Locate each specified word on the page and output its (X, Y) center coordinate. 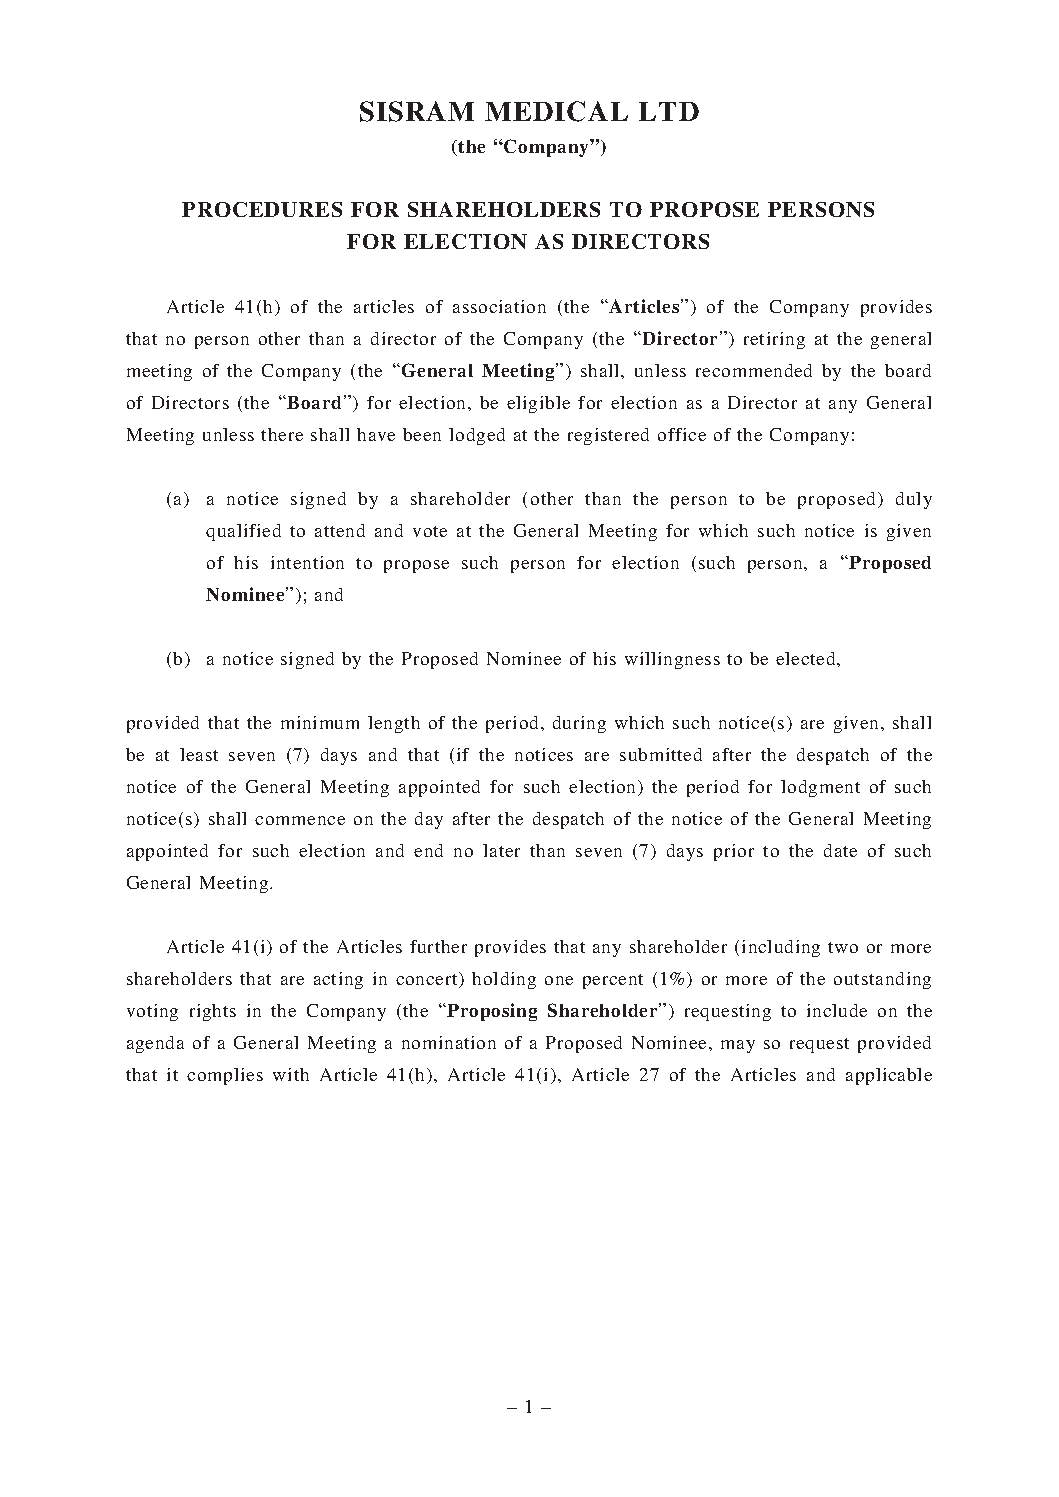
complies (225, 1076)
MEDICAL (556, 111)
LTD (669, 111)
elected (807, 658)
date (840, 850)
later (501, 850)
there (282, 434)
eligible (538, 404)
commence (300, 820)
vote (430, 531)
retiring (774, 340)
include (837, 1010)
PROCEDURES (262, 209)
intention (307, 562)
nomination (449, 1042)
